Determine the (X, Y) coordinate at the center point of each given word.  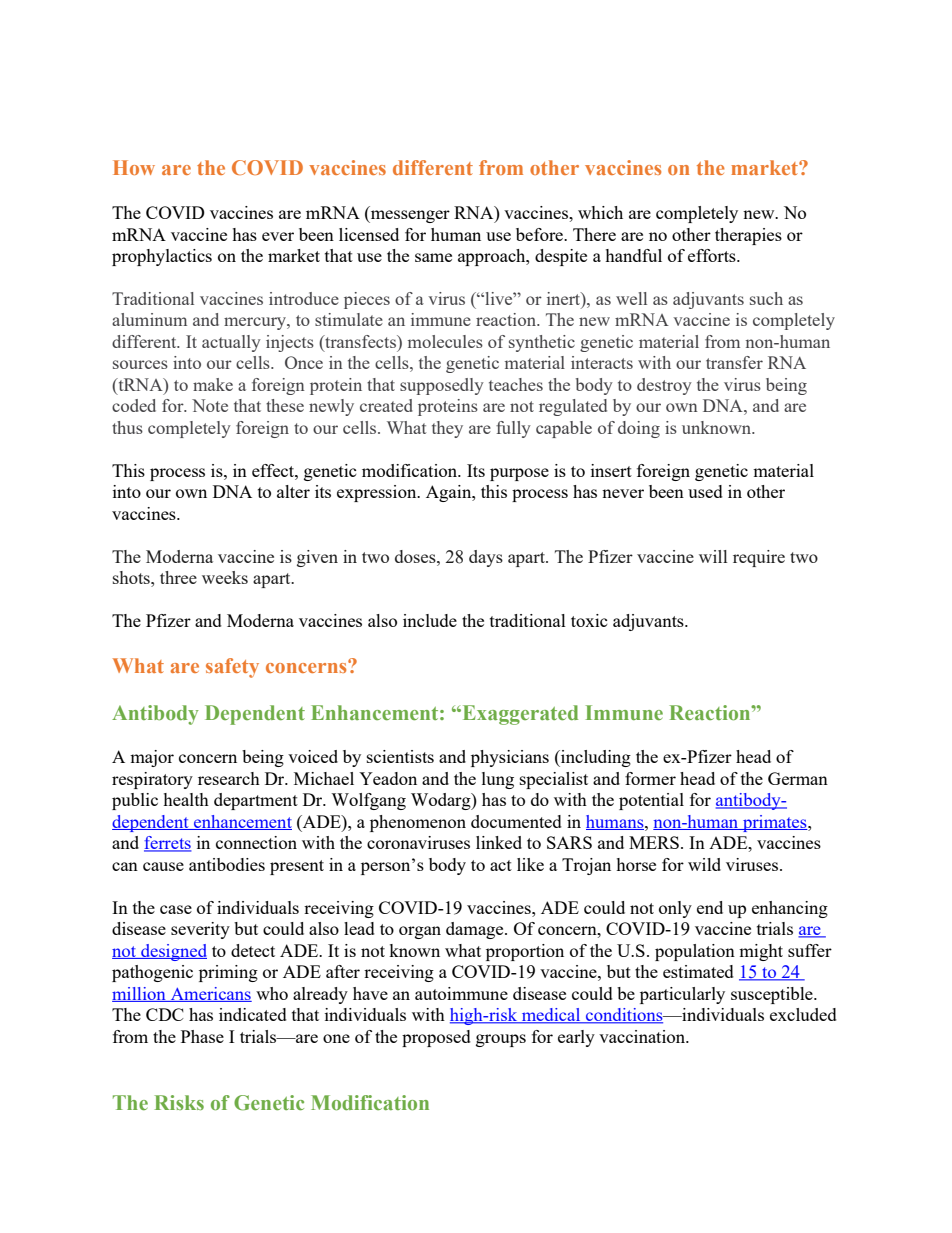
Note (210, 405)
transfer (734, 362)
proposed (436, 1038)
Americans (210, 994)
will (713, 556)
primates (775, 823)
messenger (409, 216)
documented (516, 821)
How (134, 167)
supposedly (442, 386)
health (186, 799)
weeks (225, 577)
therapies (748, 236)
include (430, 620)
